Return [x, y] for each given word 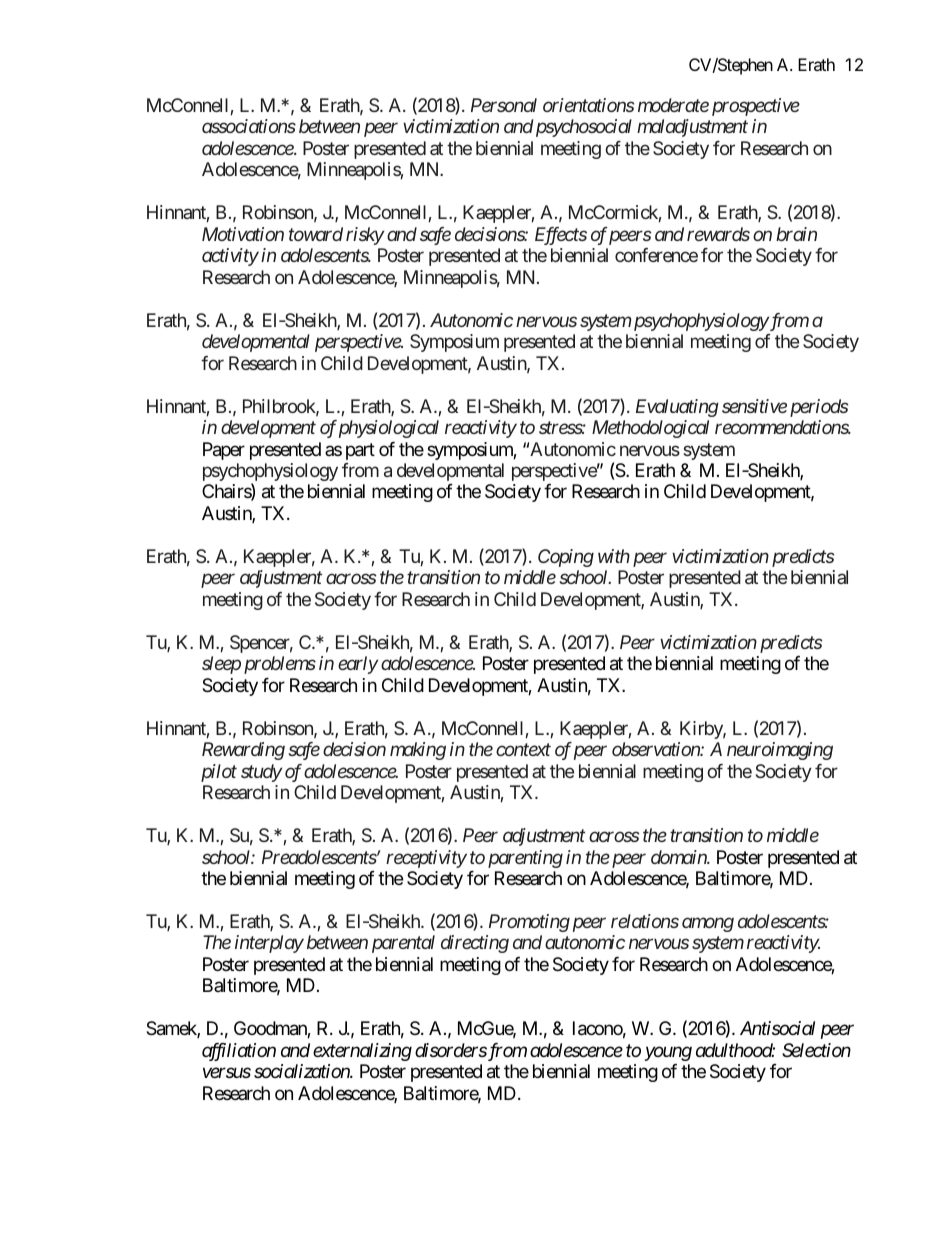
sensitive [754, 406]
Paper [224, 451]
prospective [756, 107]
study [261, 773]
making [418, 751]
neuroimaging [780, 751]
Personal [504, 105]
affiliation [239, 1052]
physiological [389, 429]
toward [316, 234]
